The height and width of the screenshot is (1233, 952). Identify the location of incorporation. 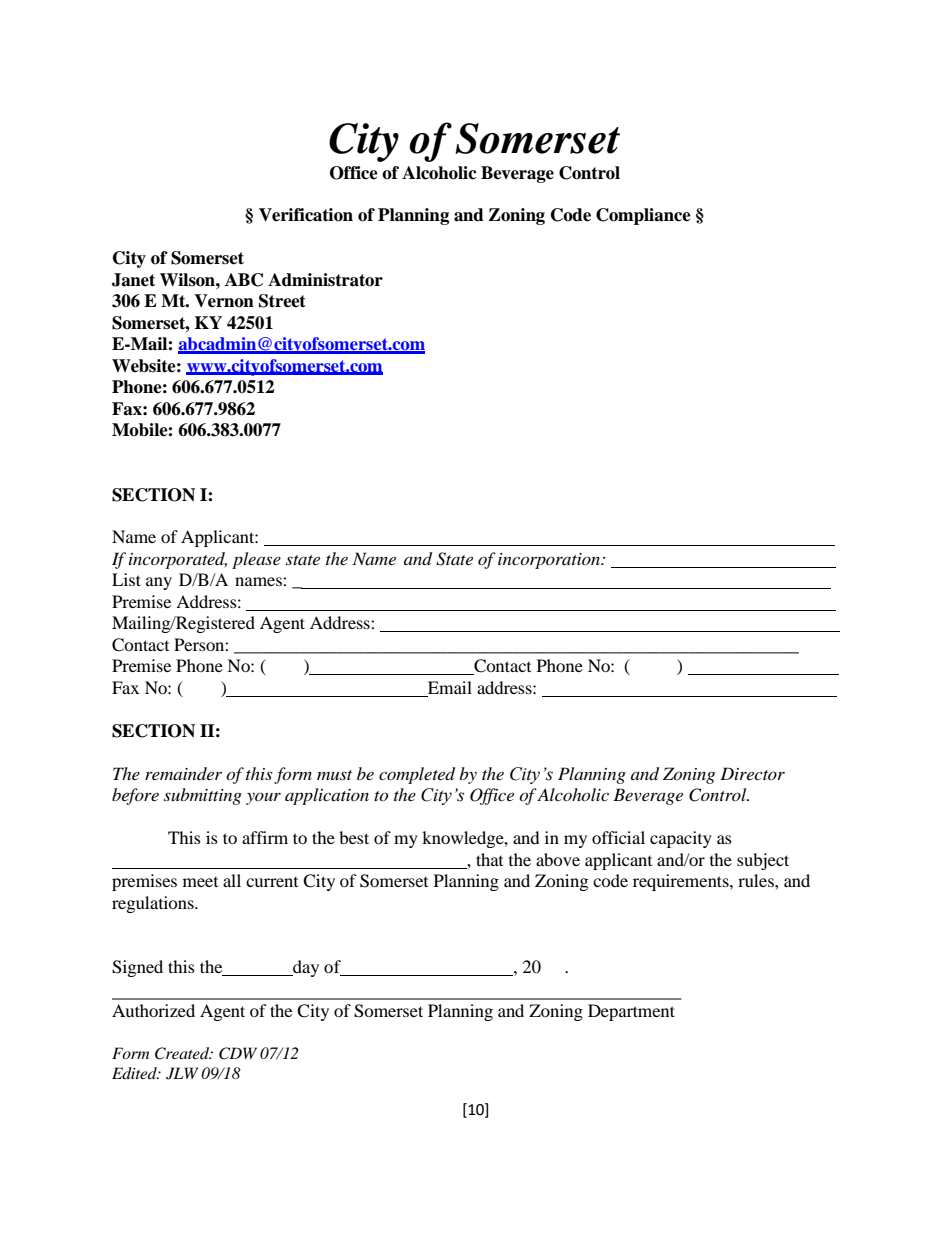
(550, 561).
